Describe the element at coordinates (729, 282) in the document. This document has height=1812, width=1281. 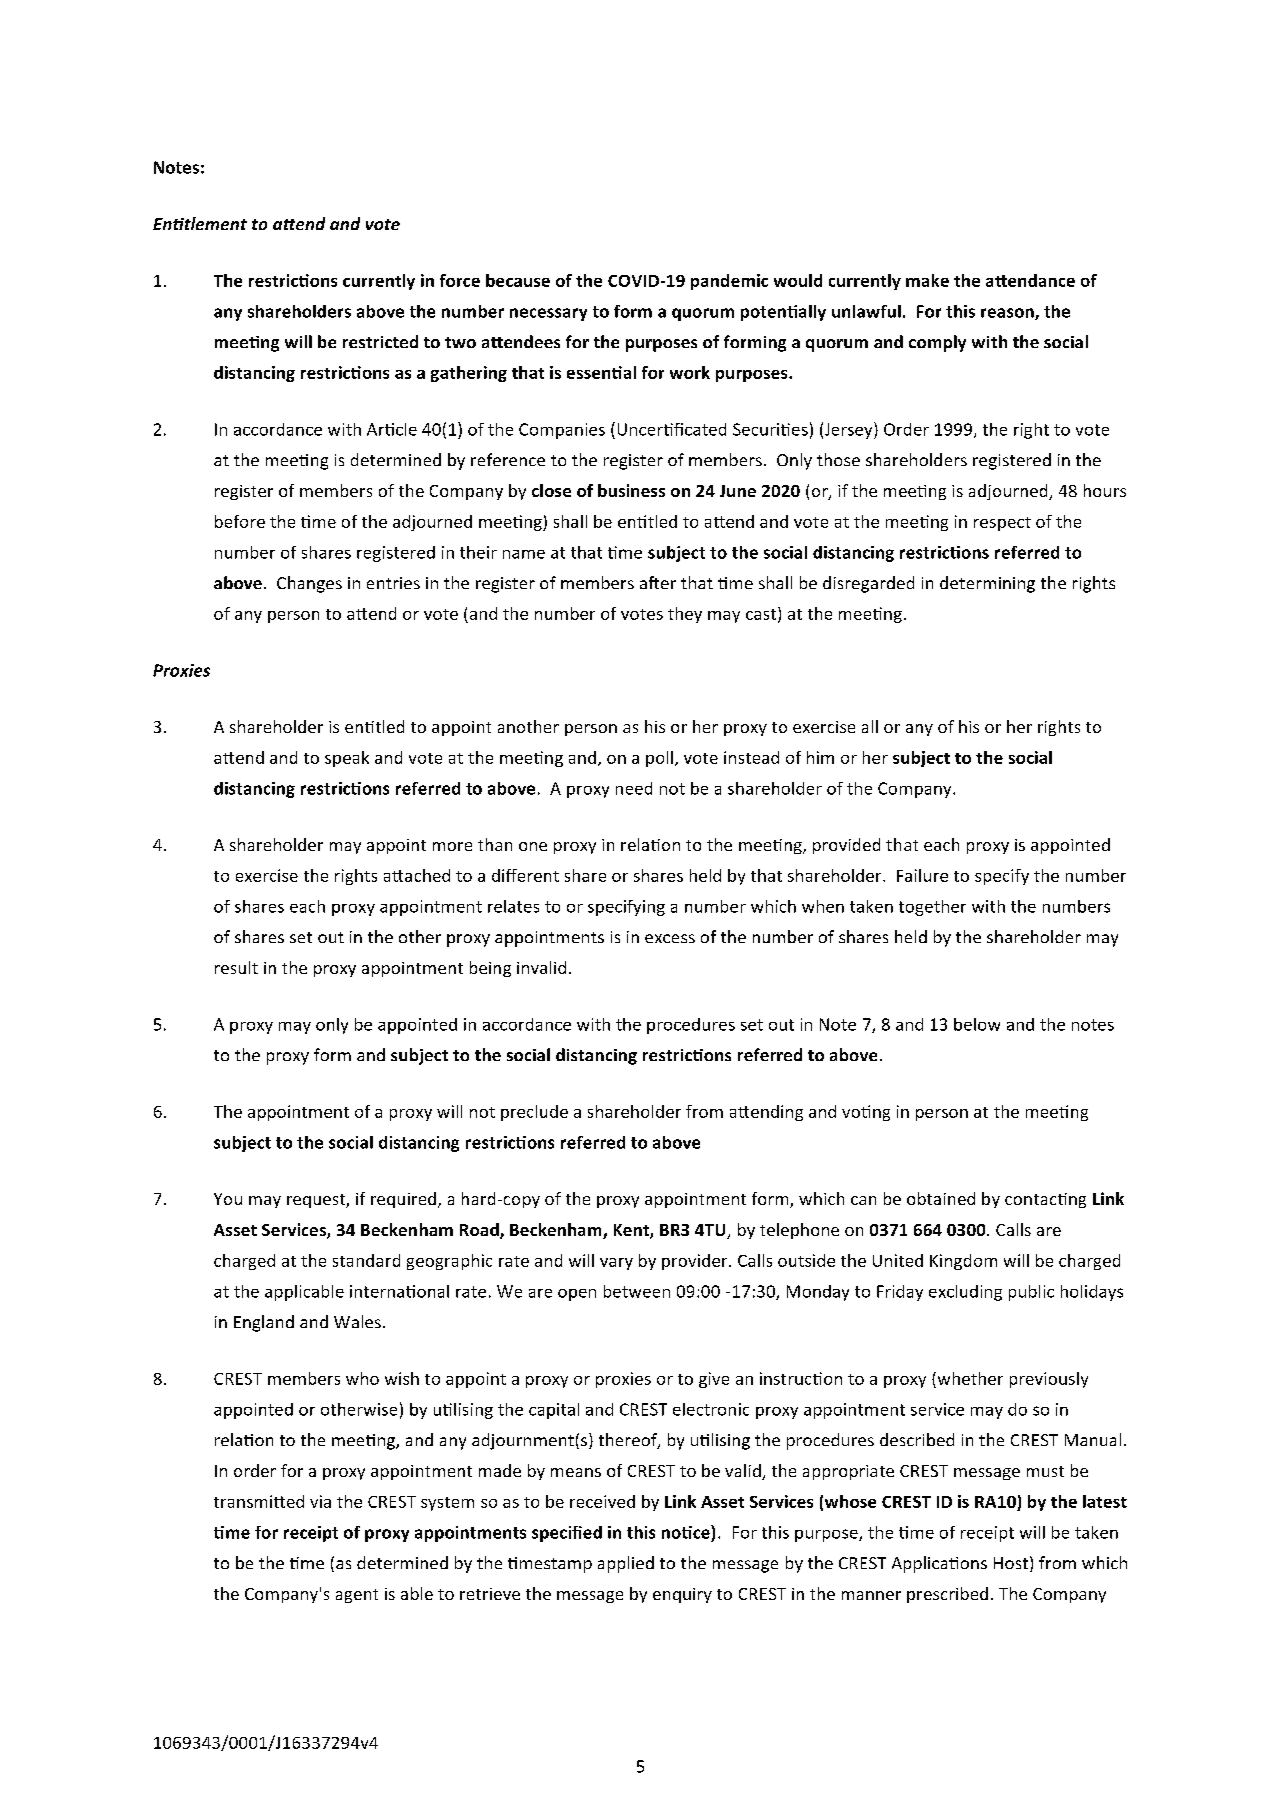
I see `pandemic` at that location.
